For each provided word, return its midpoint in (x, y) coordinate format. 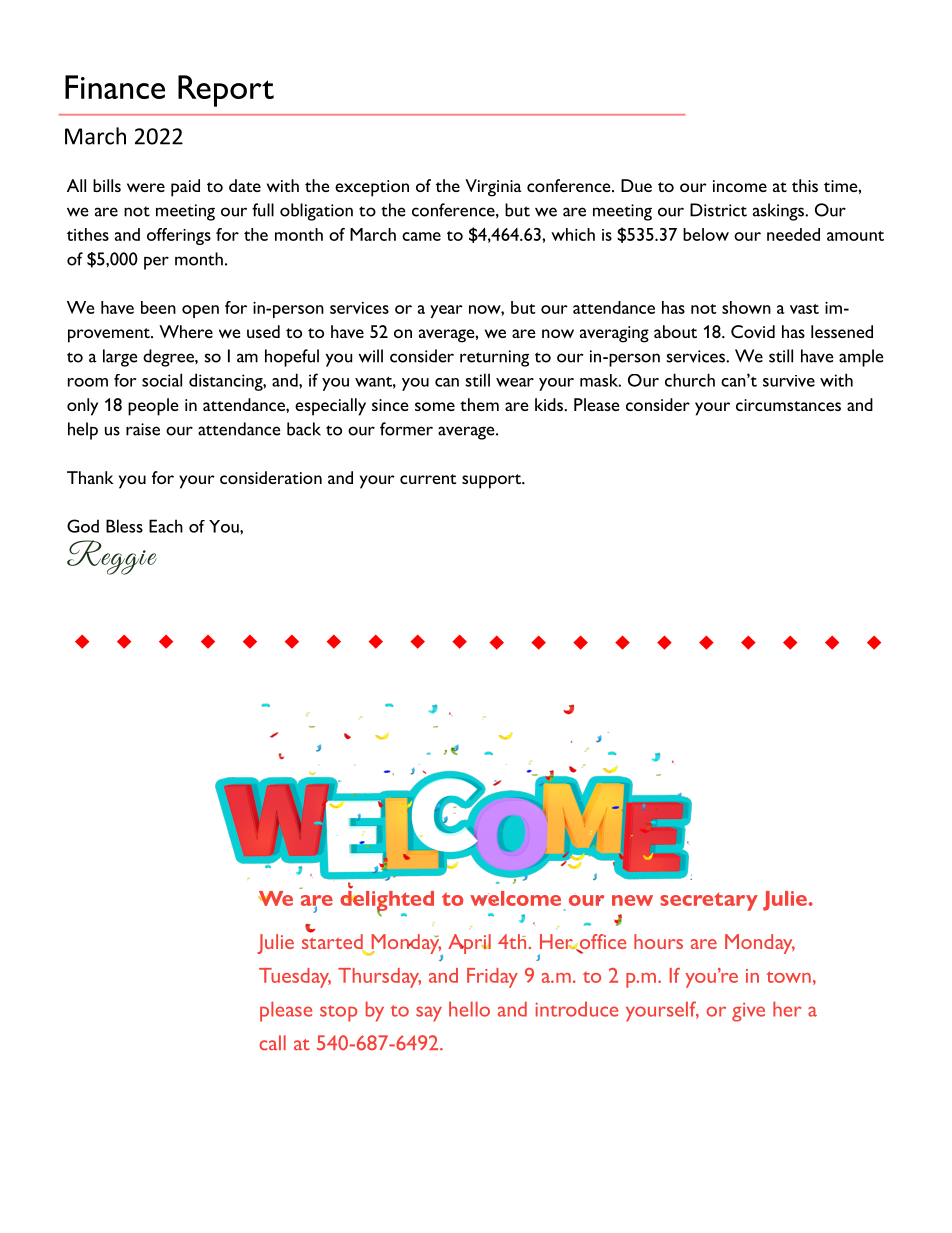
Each (166, 526)
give (748, 1012)
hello (469, 1009)
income (740, 186)
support (492, 481)
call (272, 1043)
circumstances (788, 405)
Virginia (493, 188)
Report (226, 91)
